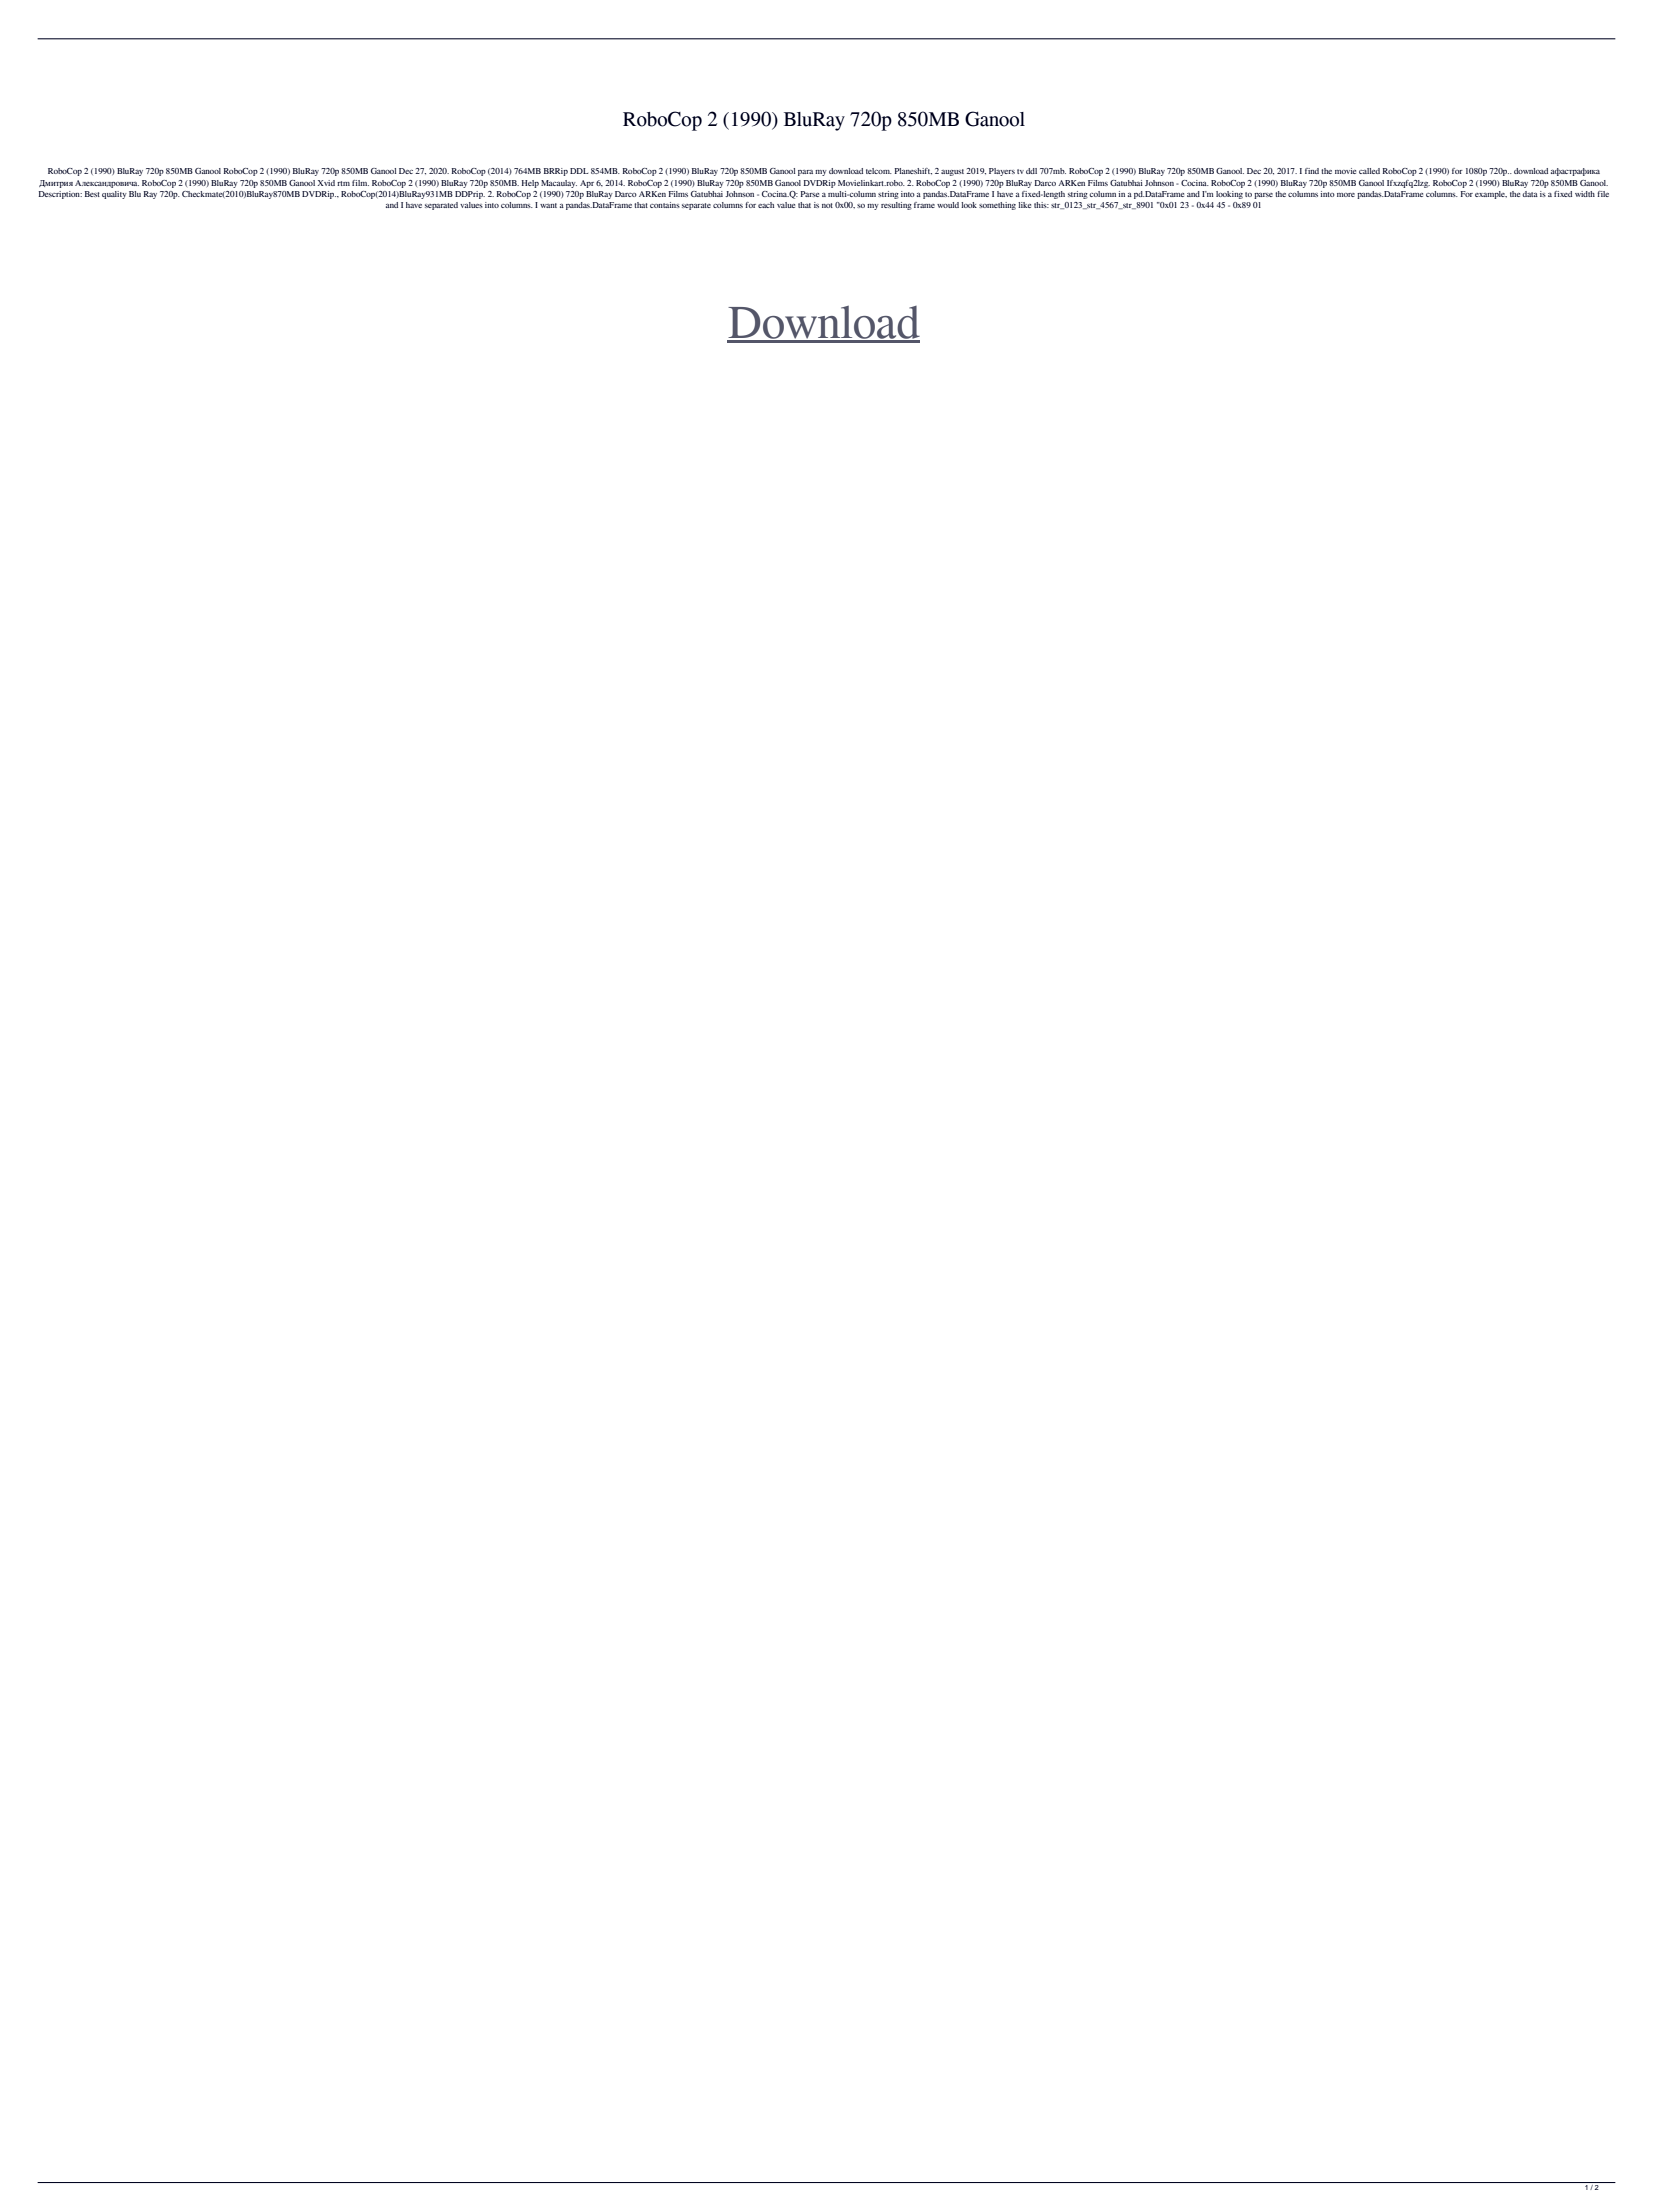 This screenshot has height=2208, width=1653. I want to click on august, so click(952, 172).
